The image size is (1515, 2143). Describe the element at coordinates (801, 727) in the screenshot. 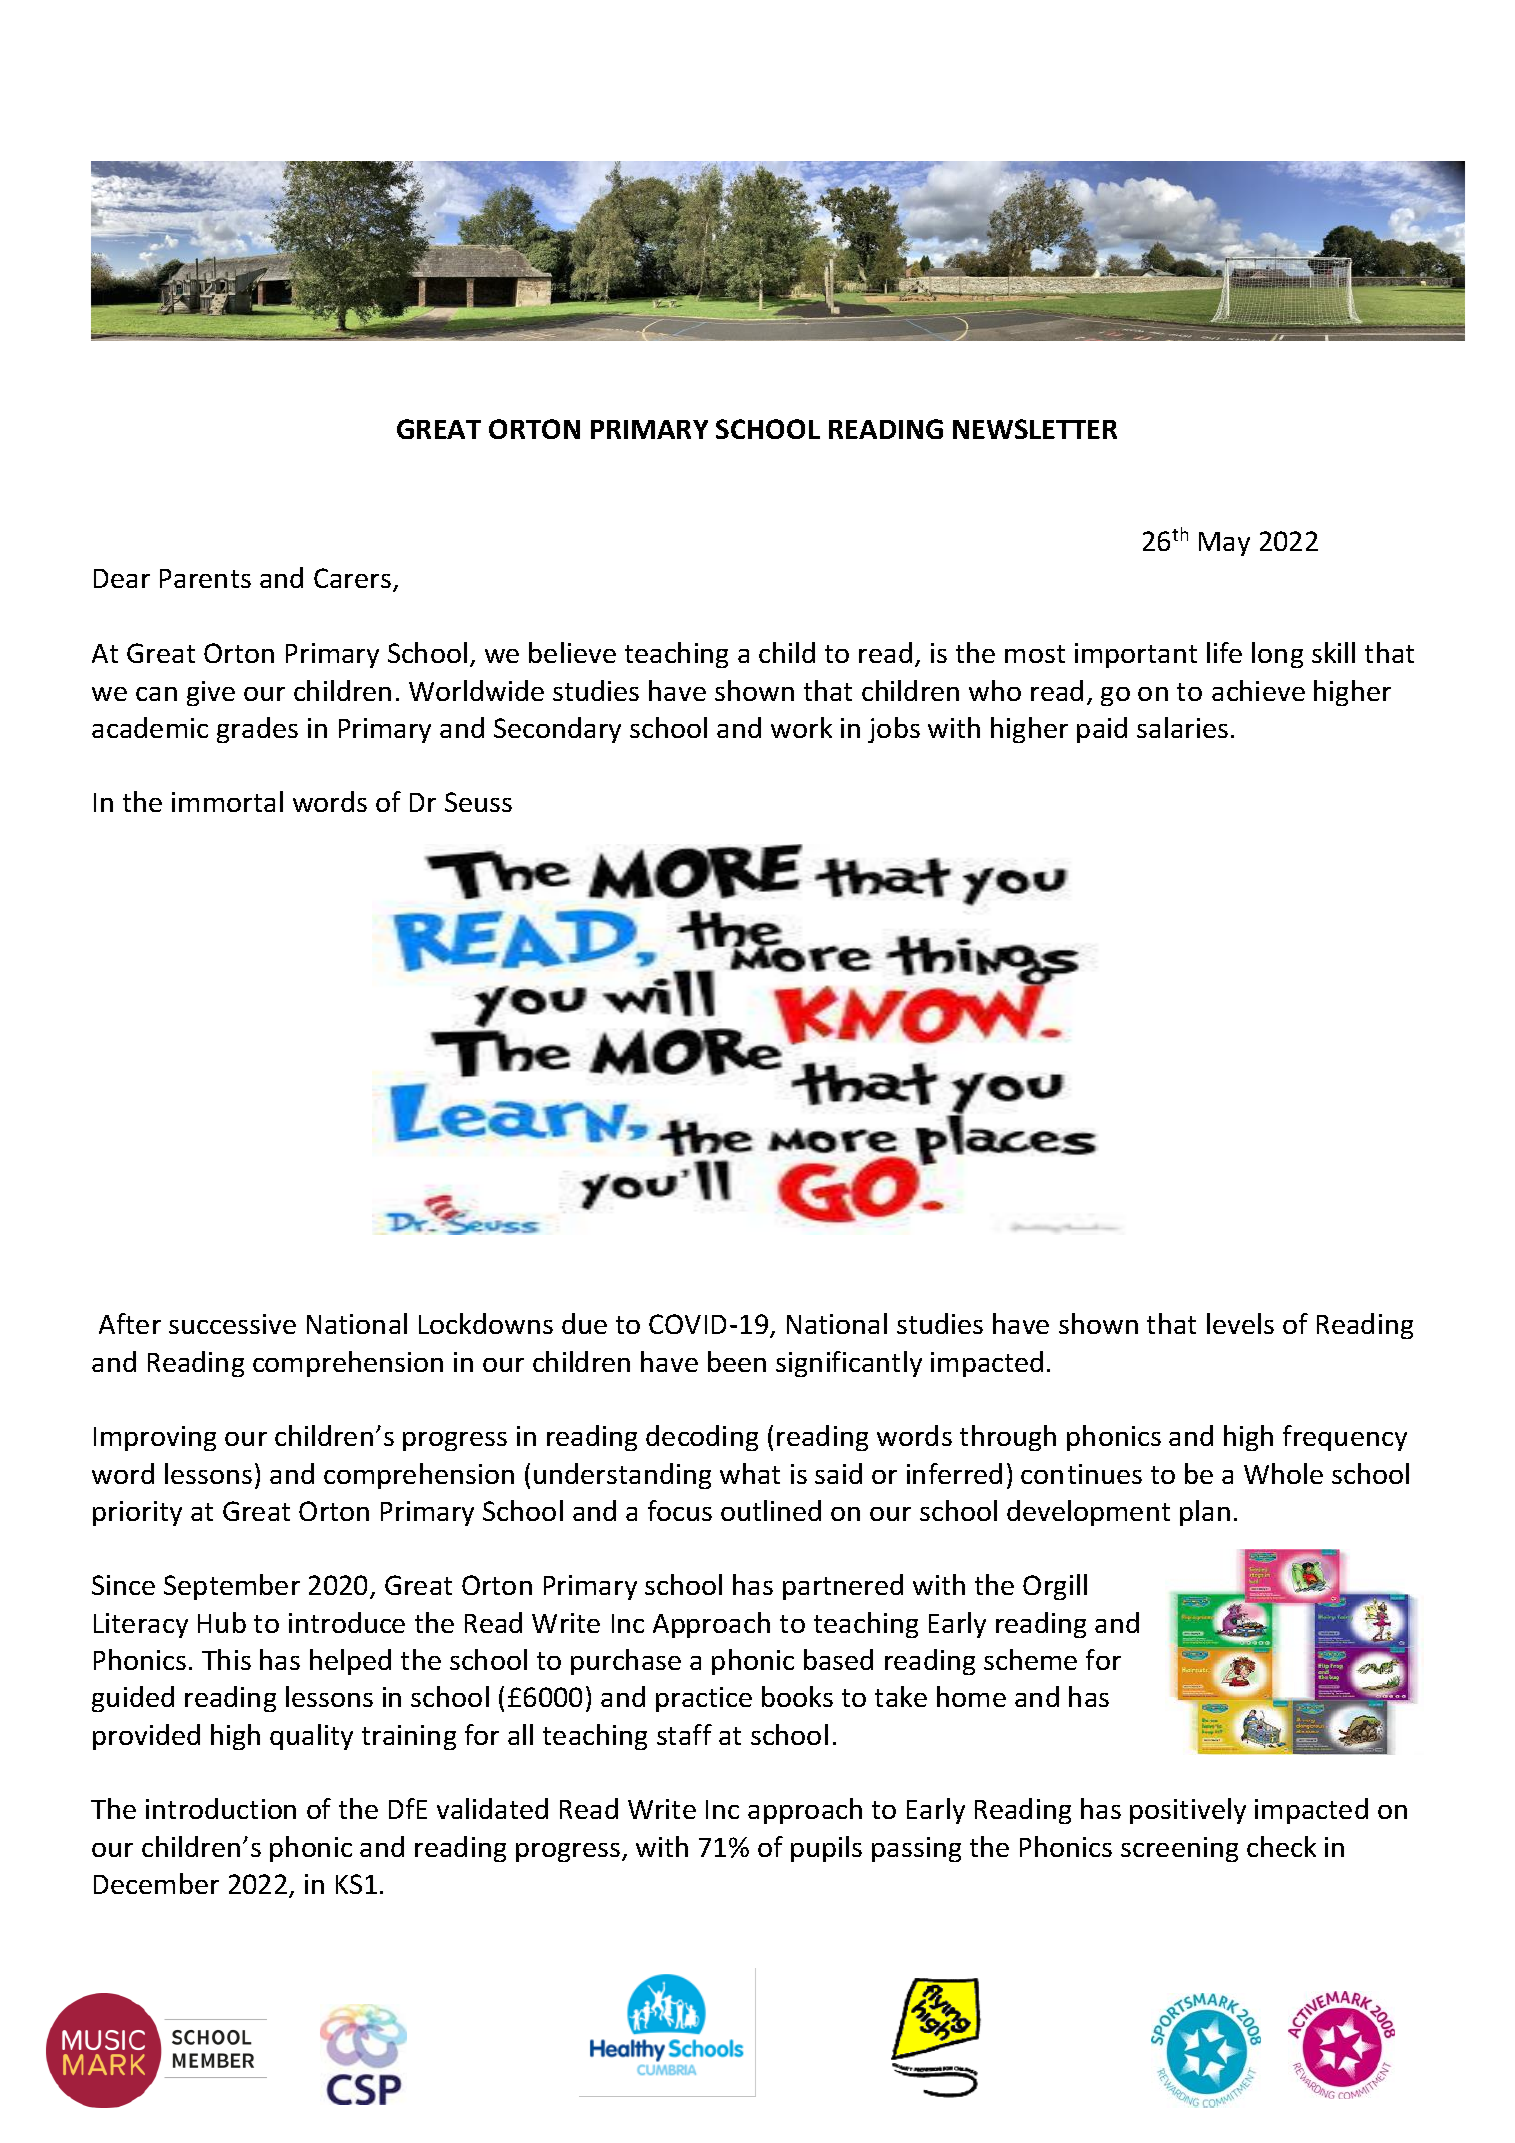

I see `work` at that location.
